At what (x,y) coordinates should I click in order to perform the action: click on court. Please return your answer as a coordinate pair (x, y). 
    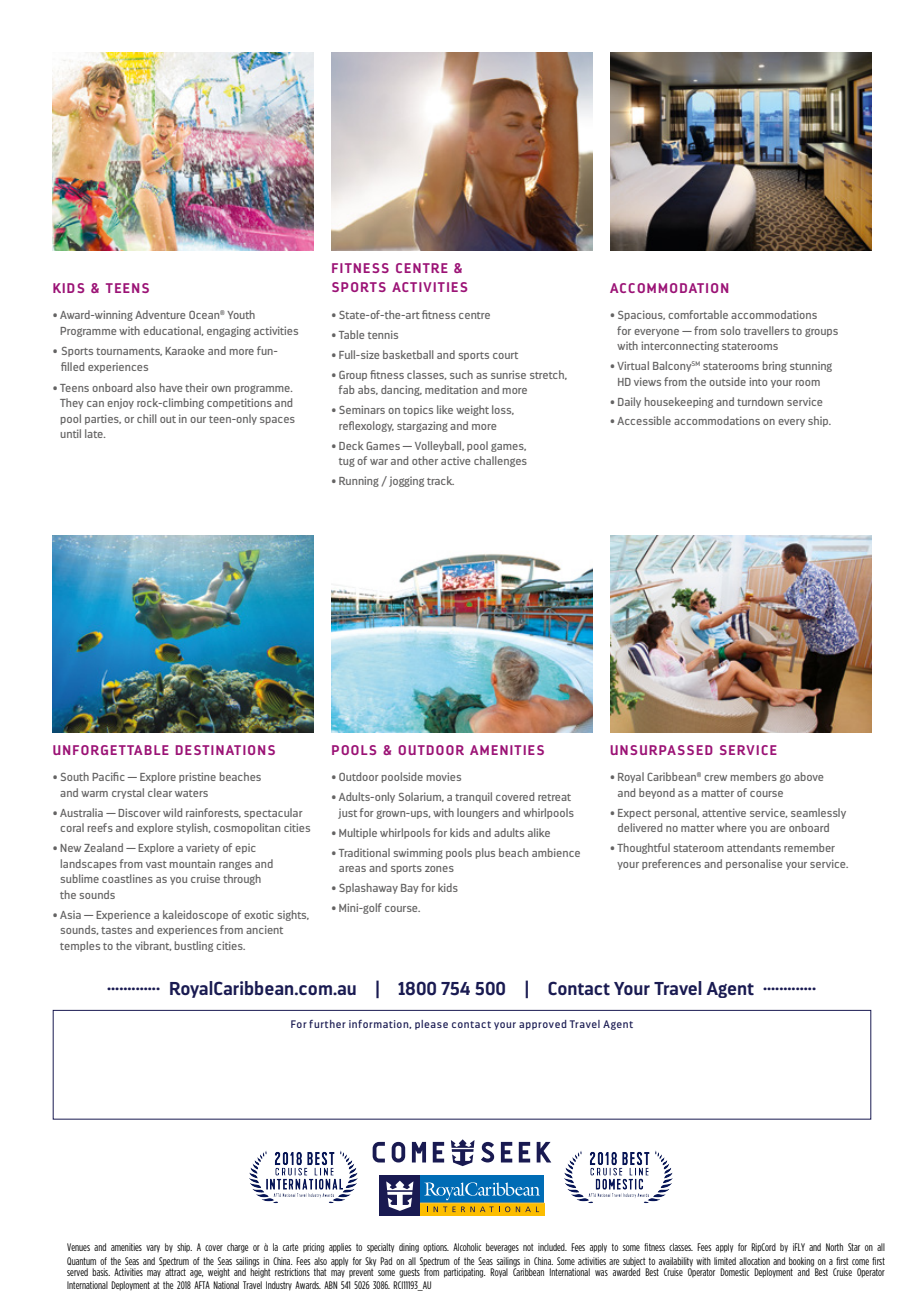
    Looking at the image, I should click on (505, 355).
